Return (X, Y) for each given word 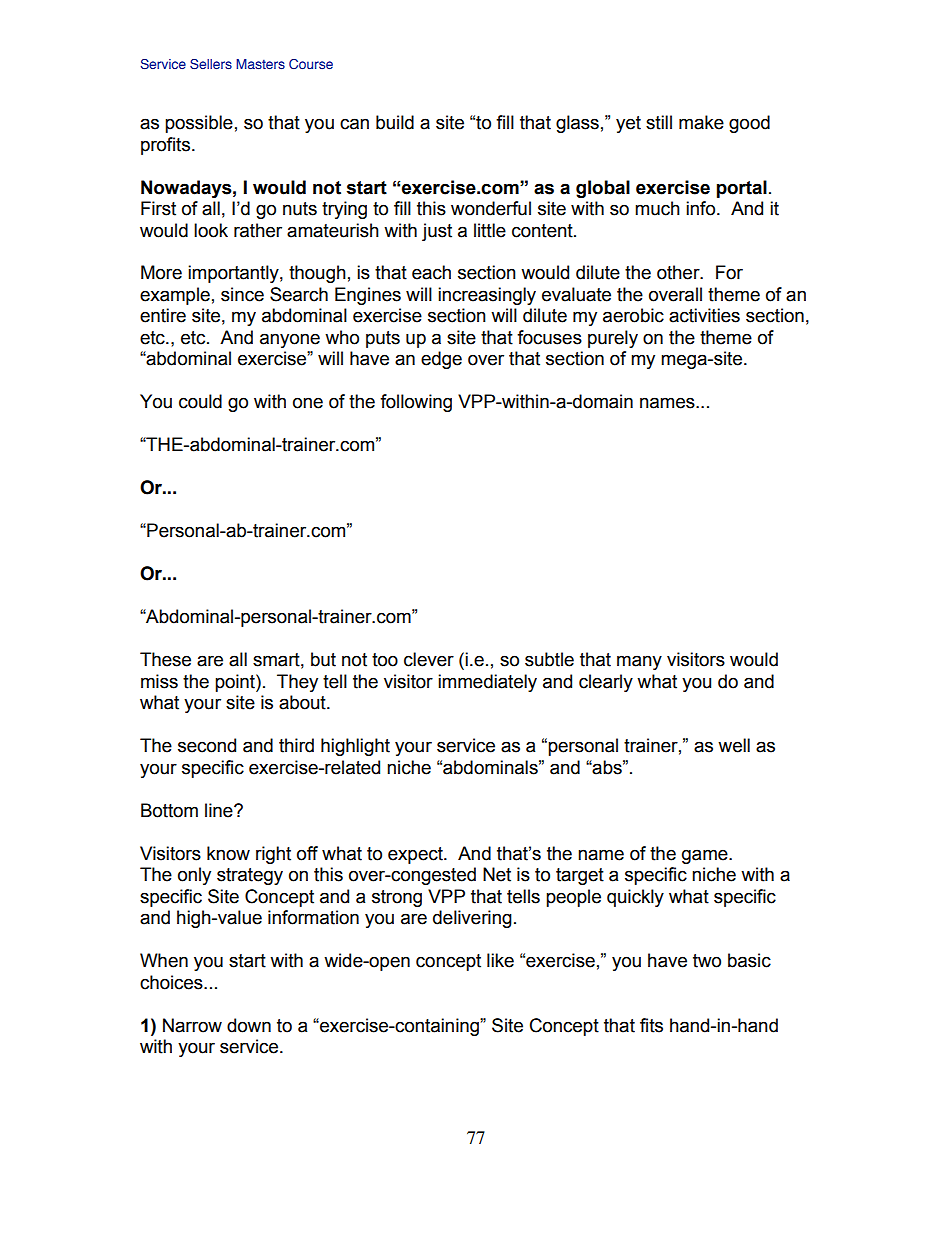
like (500, 960)
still (659, 122)
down (249, 1025)
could (200, 401)
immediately (487, 683)
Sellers (211, 64)
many (639, 662)
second (207, 745)
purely (613, 339)
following (416, 403)
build (395, 122)
